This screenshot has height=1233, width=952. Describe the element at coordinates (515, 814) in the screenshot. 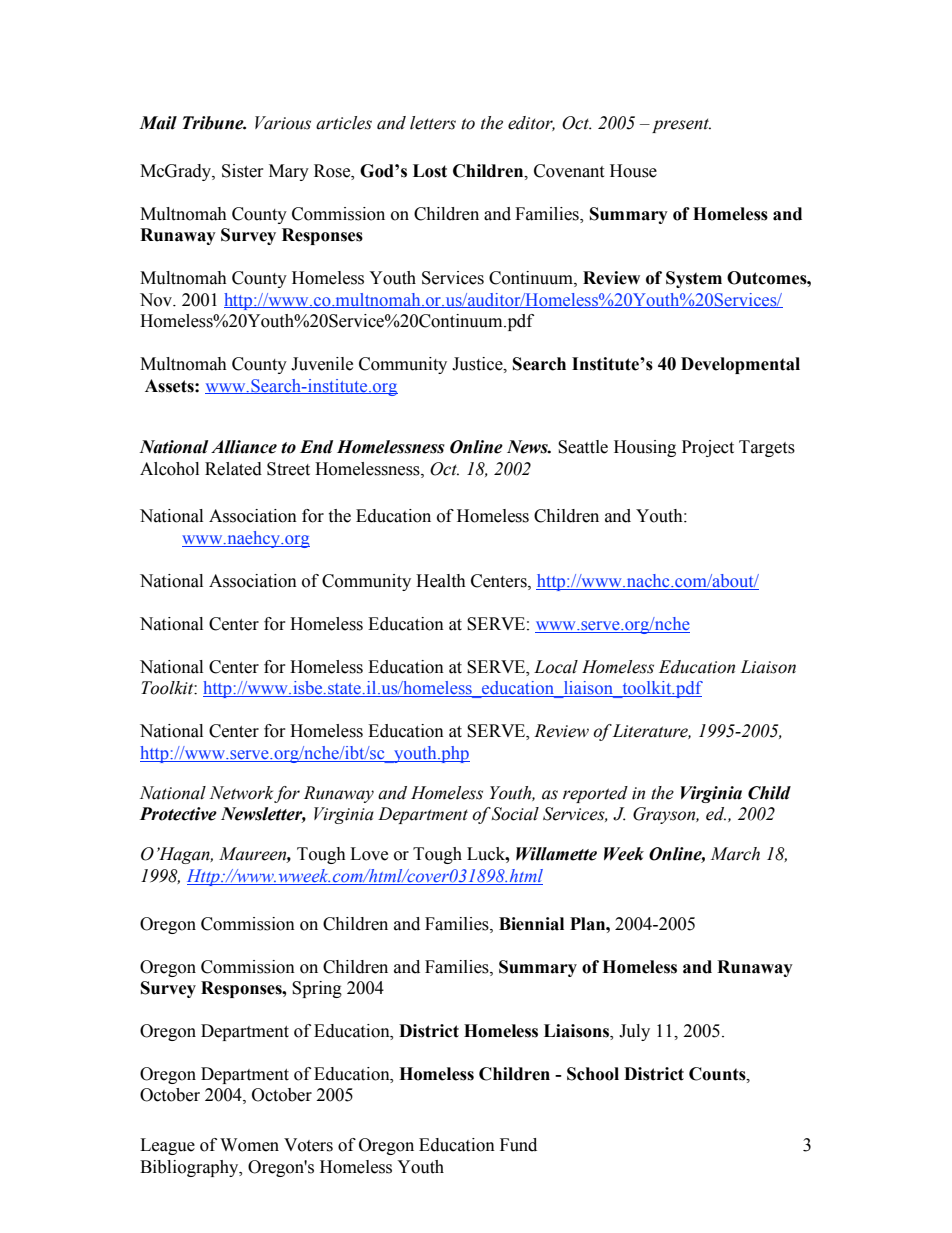

I see `Social` at that location.
